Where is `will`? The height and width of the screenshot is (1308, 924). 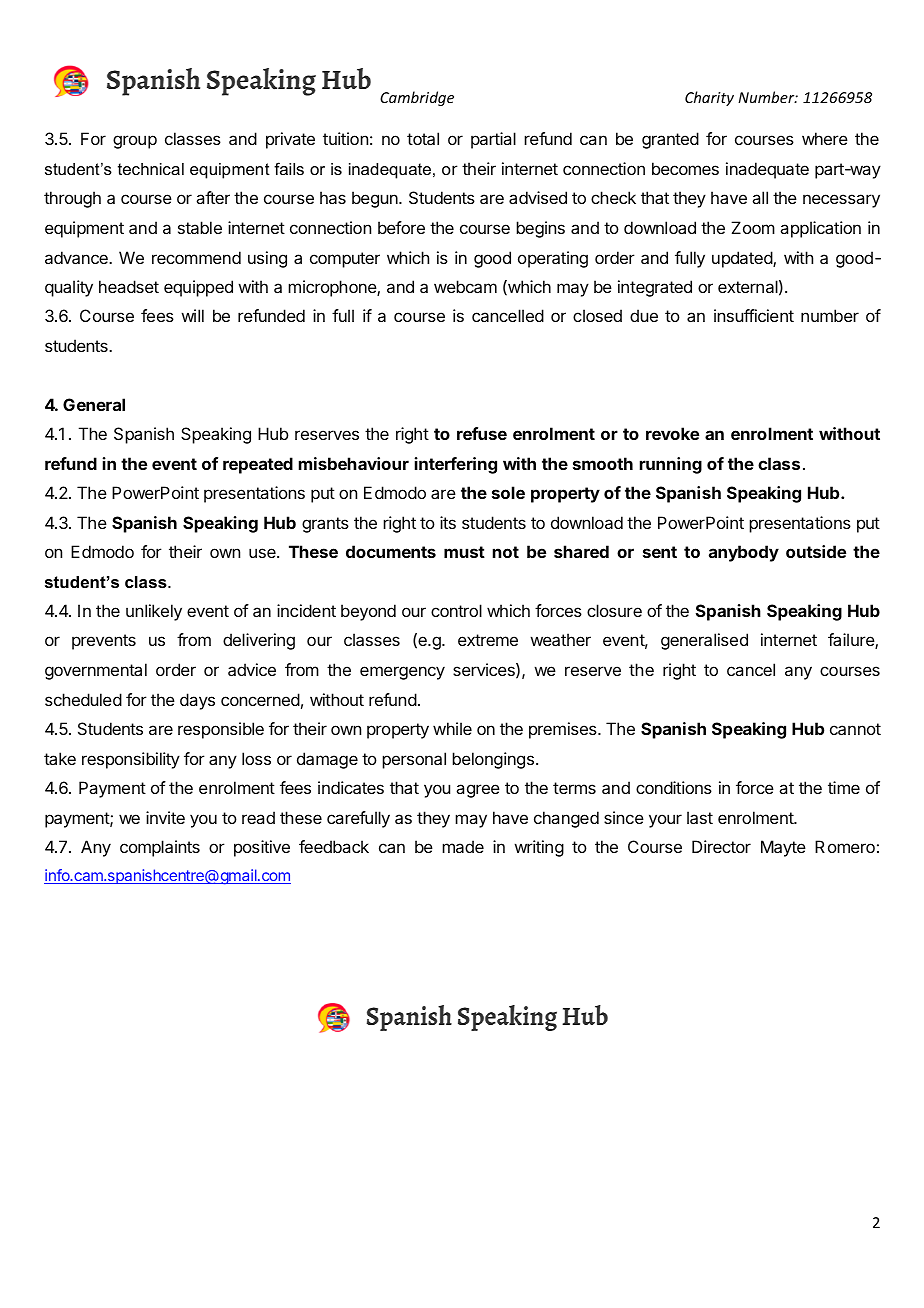 will is located at coordinates (192, 315).
